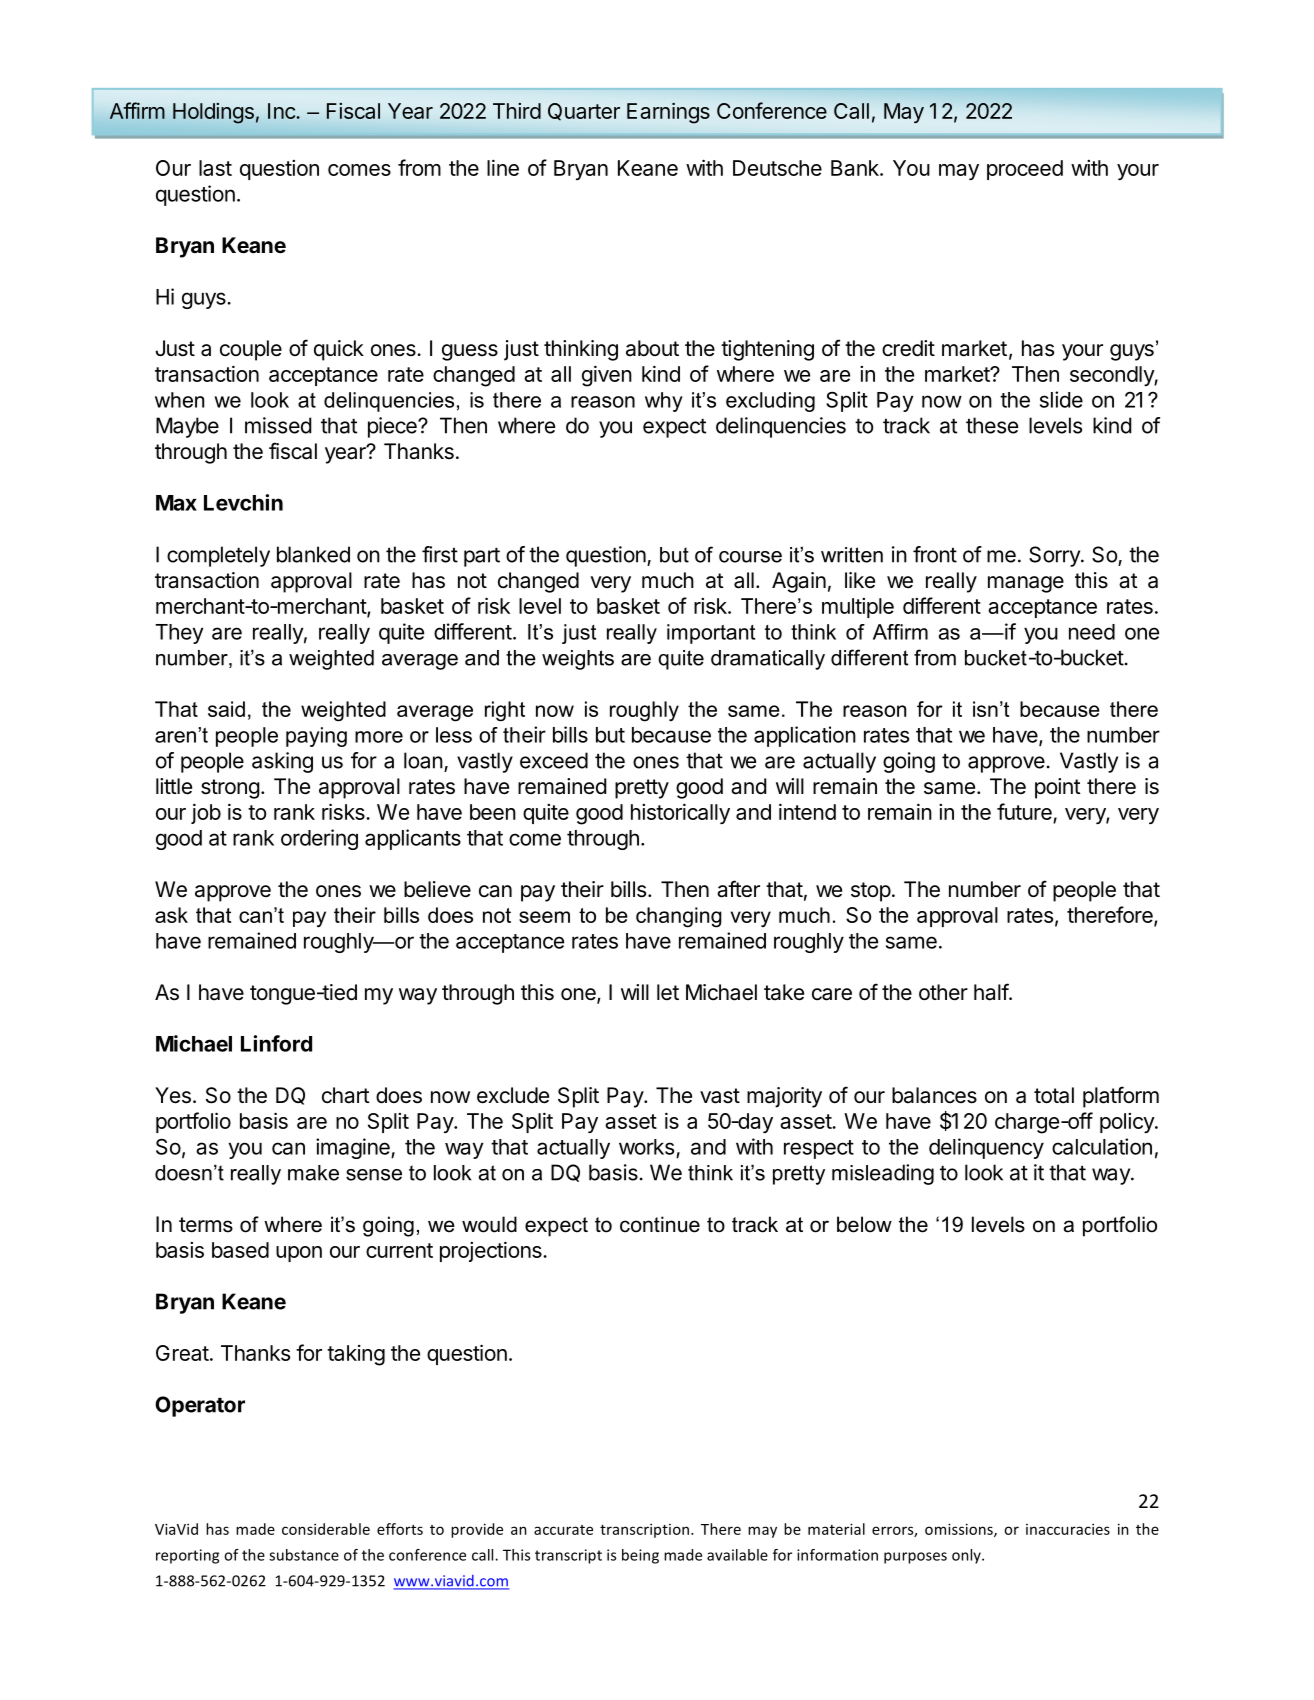  What do you see at coordinates (326, 1529) in the page?
I see `considerable` at bounding box center [326, 1529].
